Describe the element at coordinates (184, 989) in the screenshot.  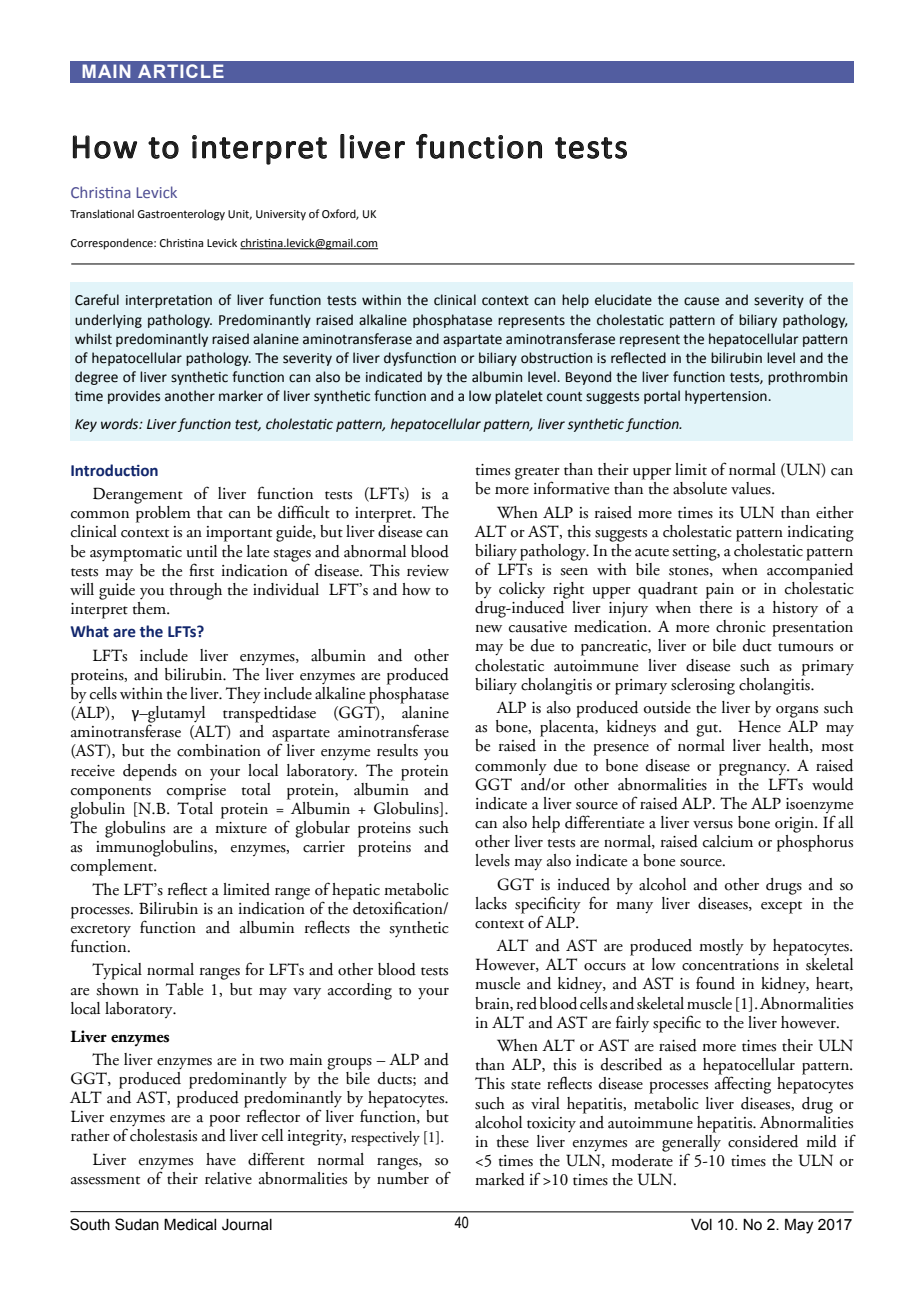
I see `Table` at that location.
